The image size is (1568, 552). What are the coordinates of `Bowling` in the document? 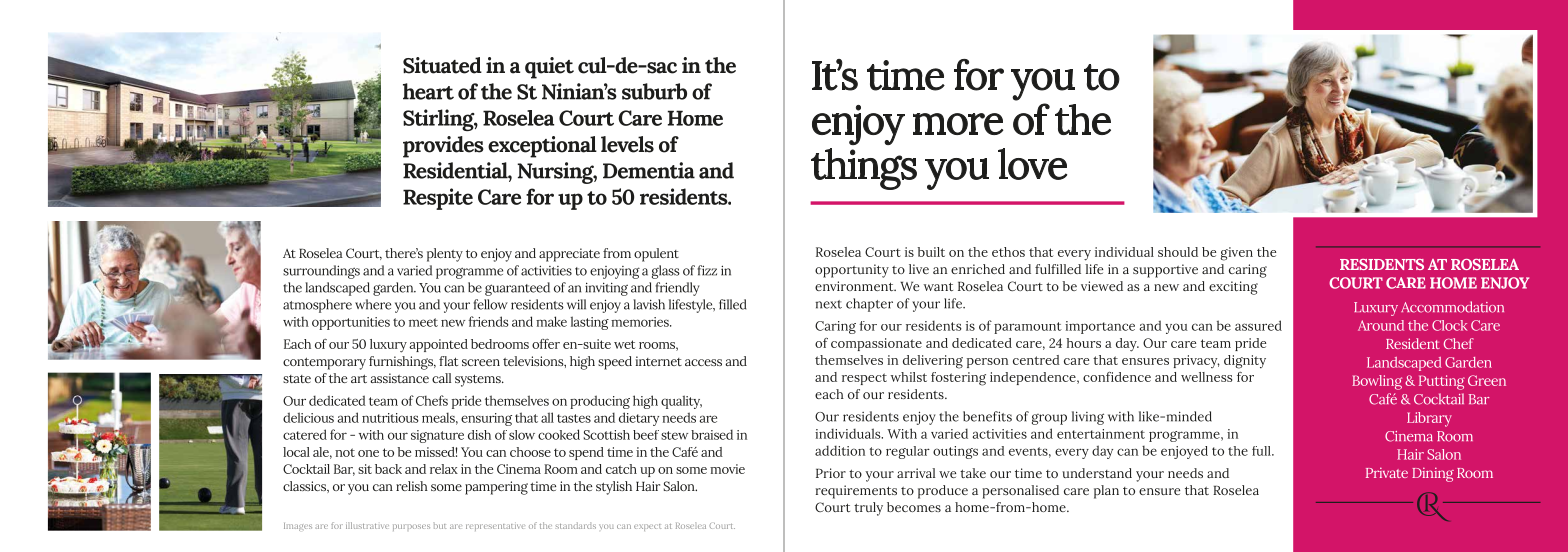 It's located at (1377, 382).
